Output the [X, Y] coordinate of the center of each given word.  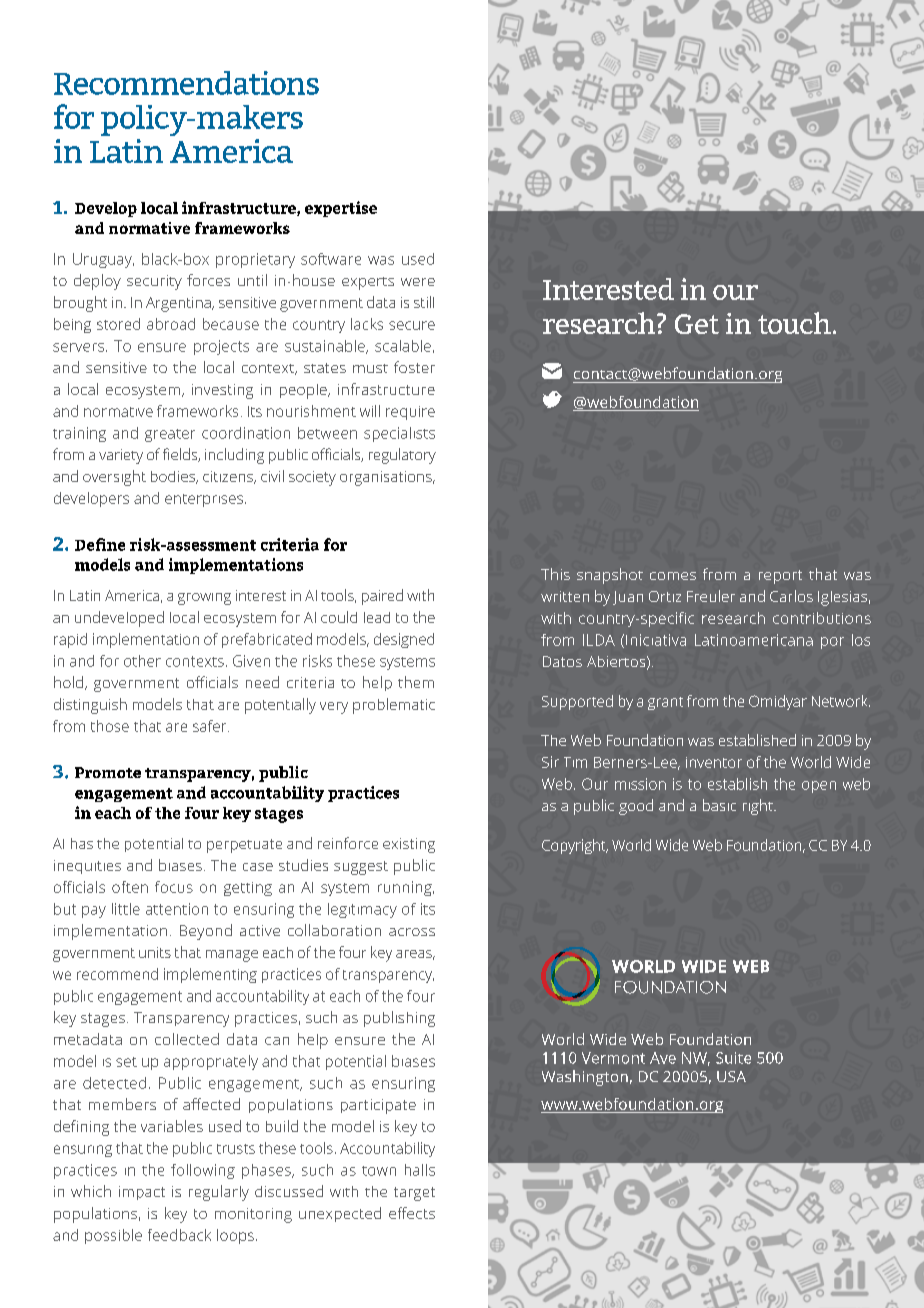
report [780, 577]
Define [100, 544]
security [154, 282]
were [418, 282]
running [406, 888]
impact [142, 1193]
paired [382, 597]
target [414, 1194]
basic [719, 805]
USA [731, 1076]
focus [174, 887]
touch [794, 323]
